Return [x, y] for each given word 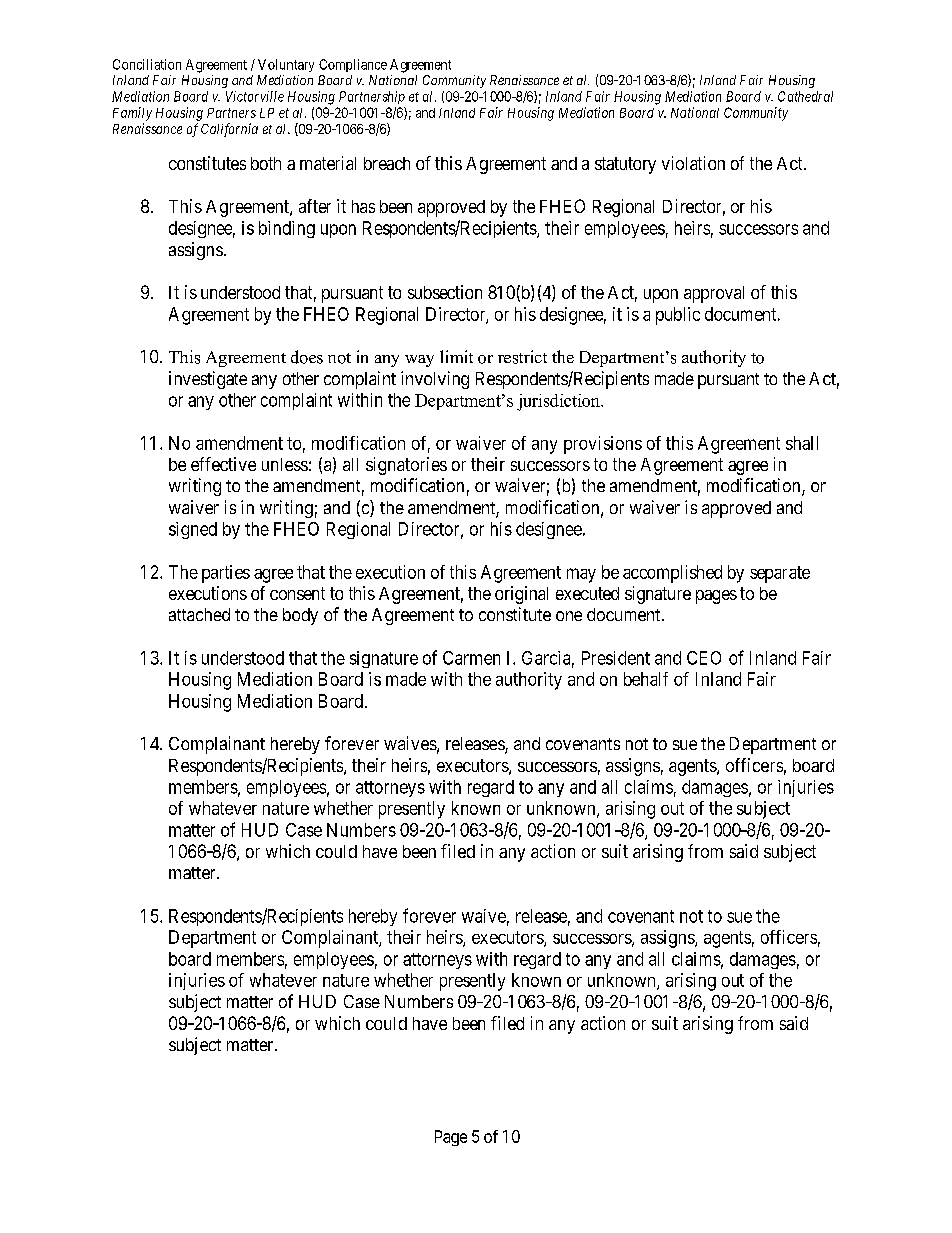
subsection [445, 292]
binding [287, 229]
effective [223, 464]
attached [199, 614]
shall [802, 443]
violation [693, 163]
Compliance [353, 65]
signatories [406, 466]
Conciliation [147, 64]
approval [714, 294]
